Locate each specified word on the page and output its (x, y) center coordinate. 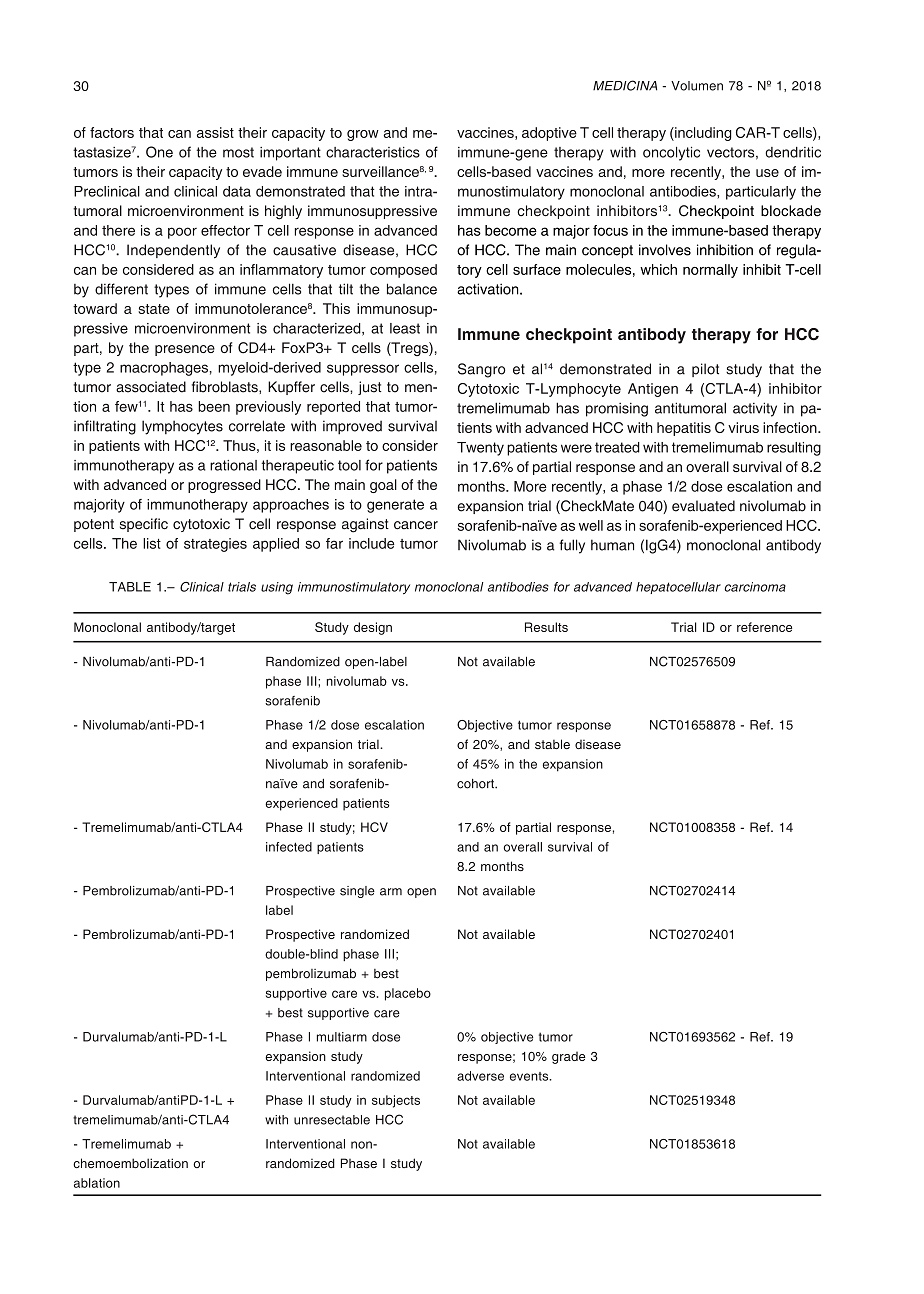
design (373, 628)
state (154, 309)
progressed (224, 486)
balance (412, 289)
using (277, 588)
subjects (396, 1101)
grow (363, 135)
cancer (416, 525)
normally (710, 271)
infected (289, 847)
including (702, 134)
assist (215, 132)
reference (764, 627)
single (357, 892)
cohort (476, 784)
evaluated (703, 506)
